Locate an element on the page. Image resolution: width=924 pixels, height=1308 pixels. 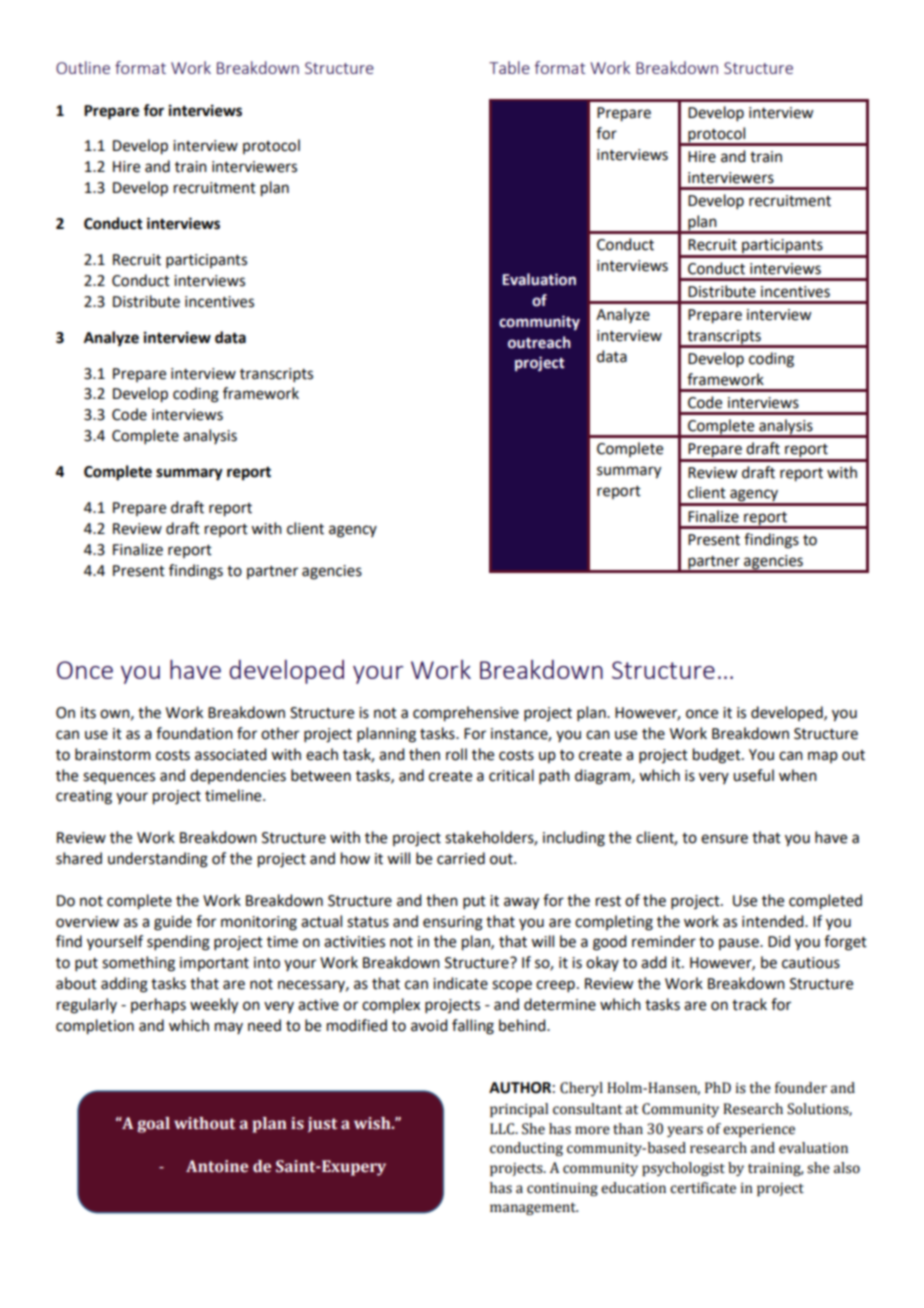
budget is located at coordinates (718, 756).
